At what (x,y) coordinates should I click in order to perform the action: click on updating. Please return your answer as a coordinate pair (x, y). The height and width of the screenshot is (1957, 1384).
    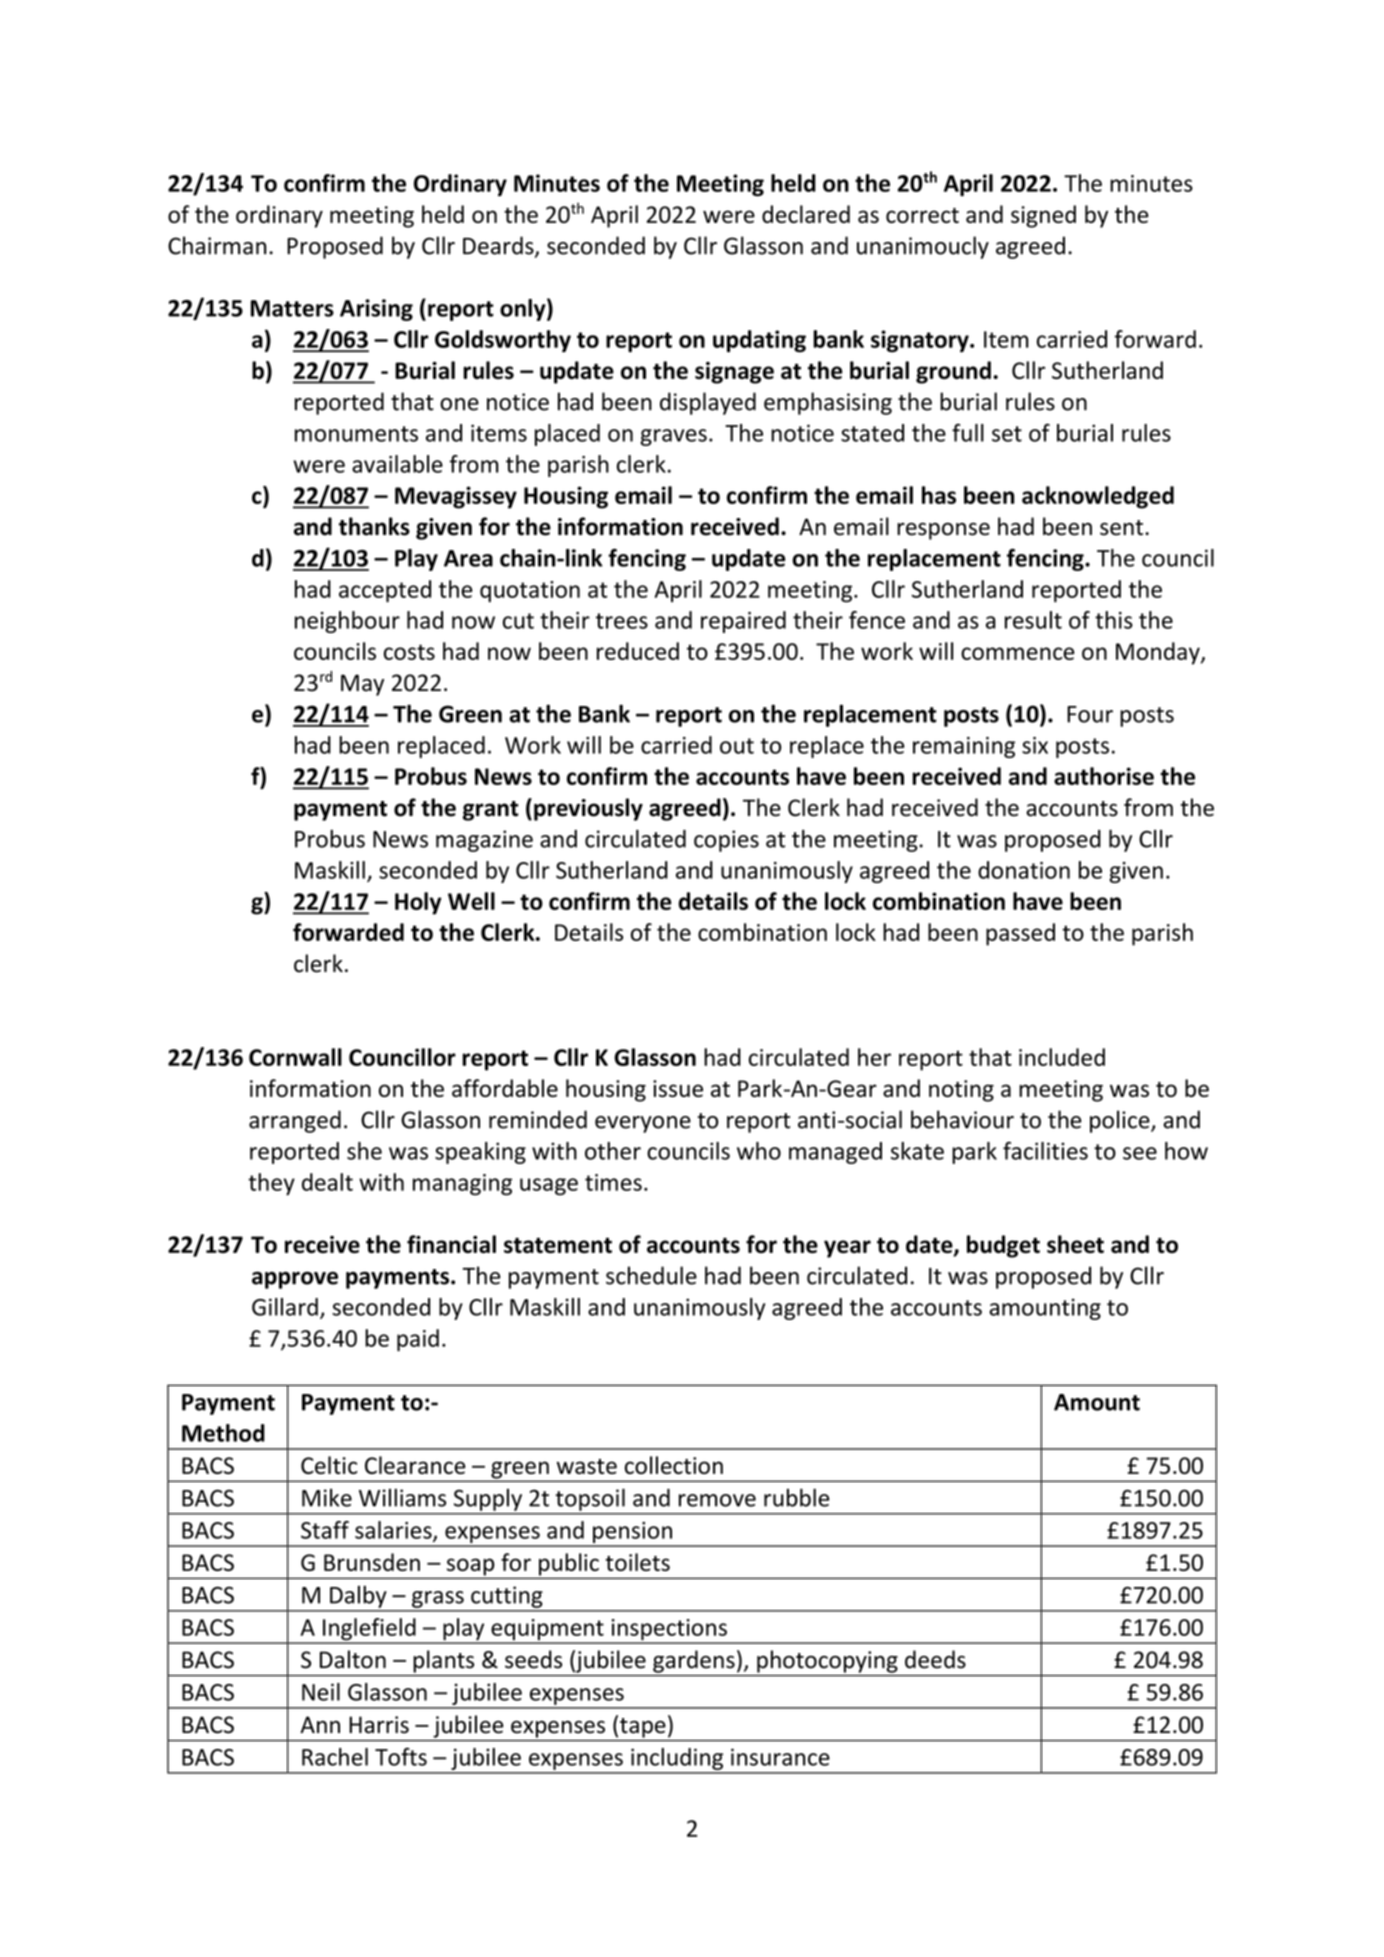
    Looking at the image, I should click on (759, 341).
